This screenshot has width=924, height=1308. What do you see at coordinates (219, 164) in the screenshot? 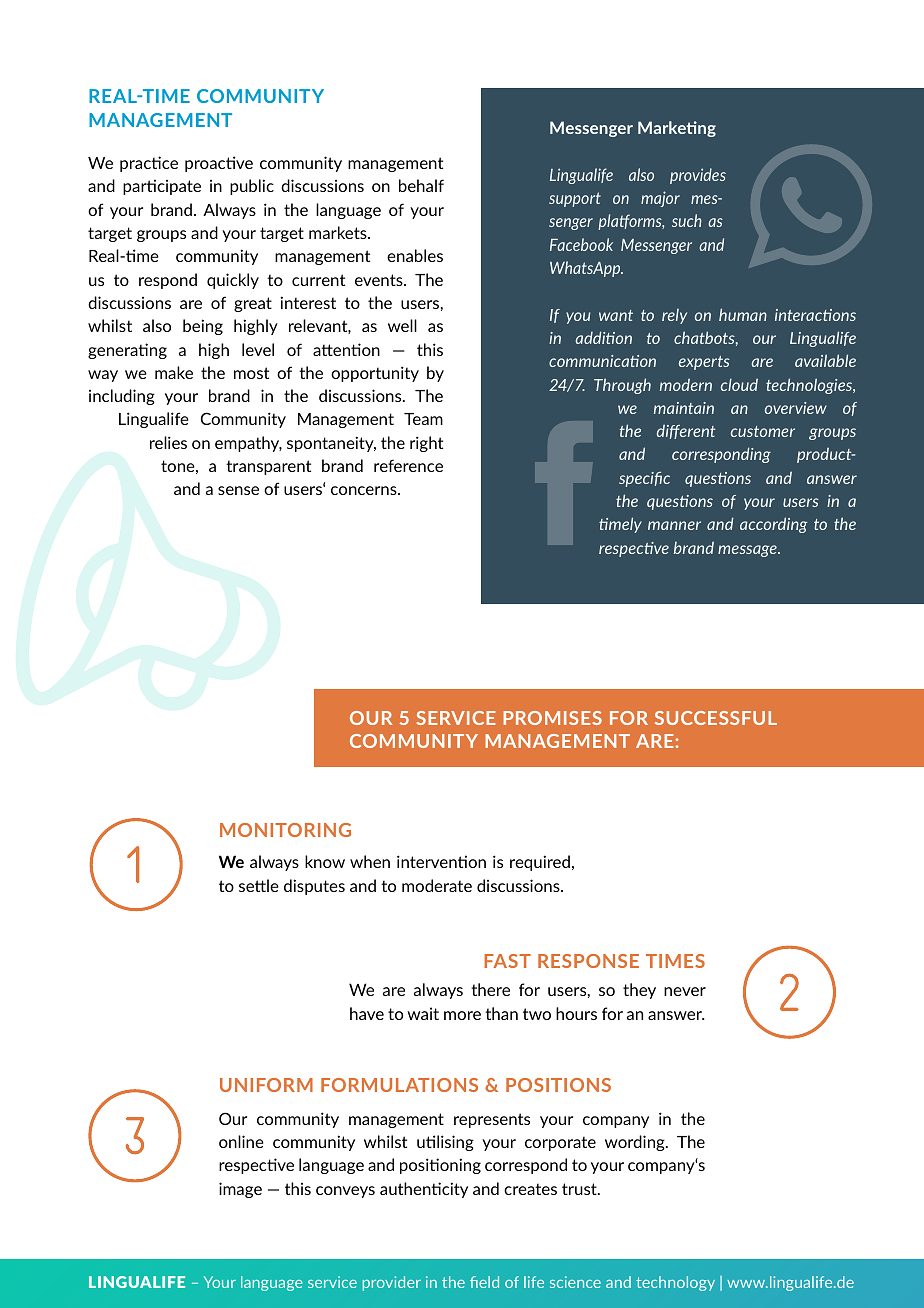
I see `proactive` at bounding box center [219, 164].
